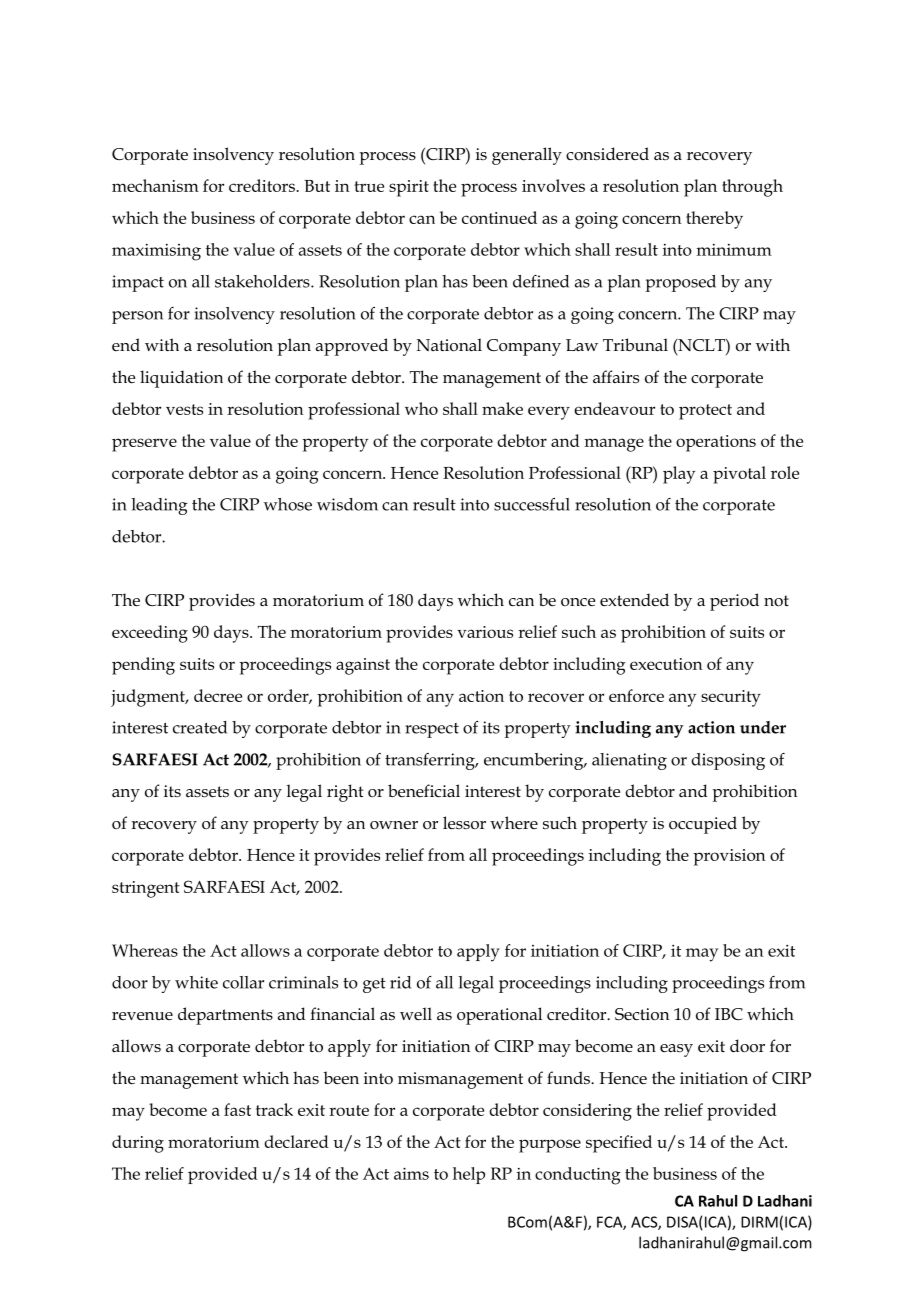 This page has height=1308, width=924. What do you see at coordinates (469, 1175) in the page?
I see `help` at bounding box center [469, 1175].
